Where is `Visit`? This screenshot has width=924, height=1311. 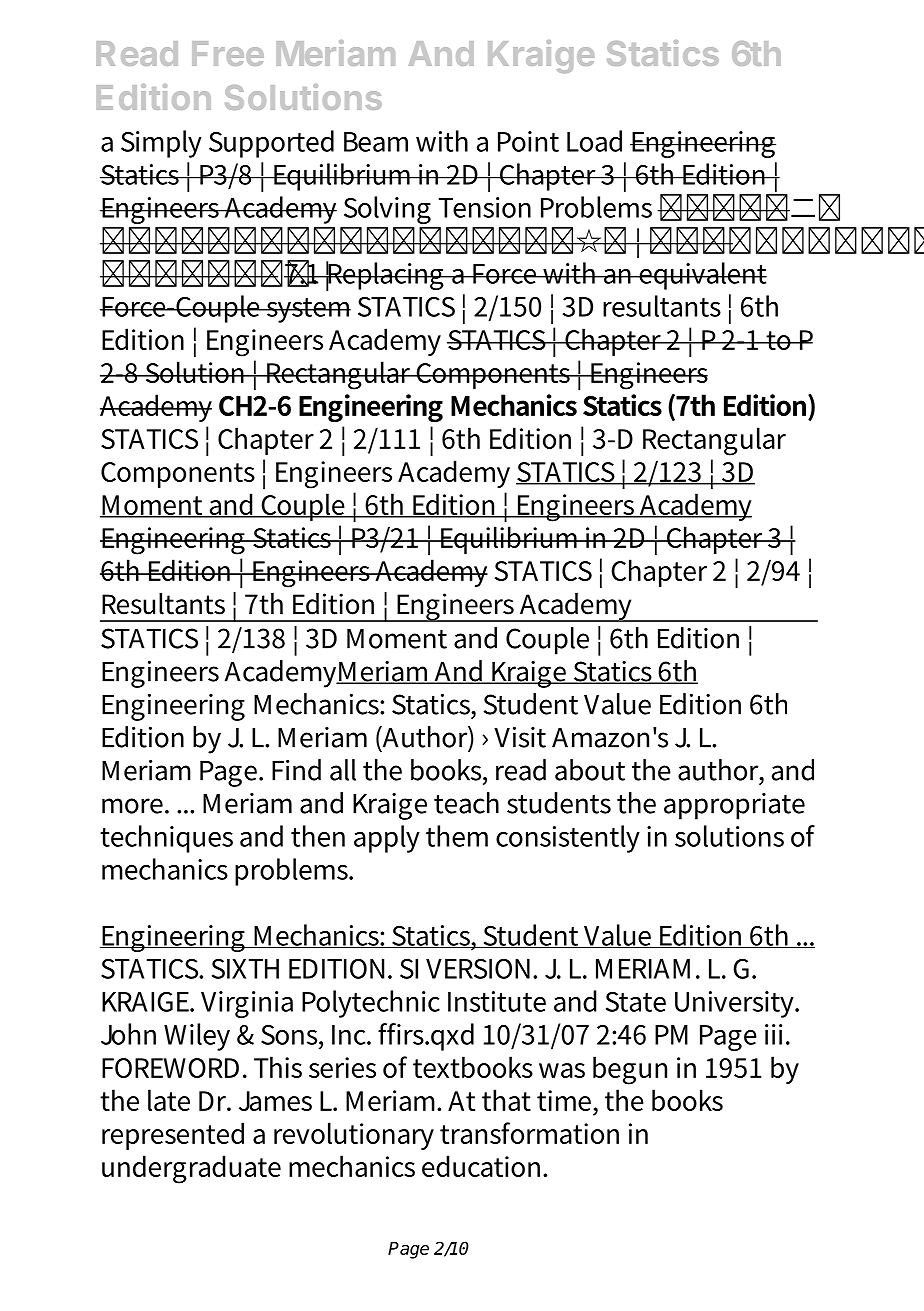
Visit is located at coordinates (520, 737).
